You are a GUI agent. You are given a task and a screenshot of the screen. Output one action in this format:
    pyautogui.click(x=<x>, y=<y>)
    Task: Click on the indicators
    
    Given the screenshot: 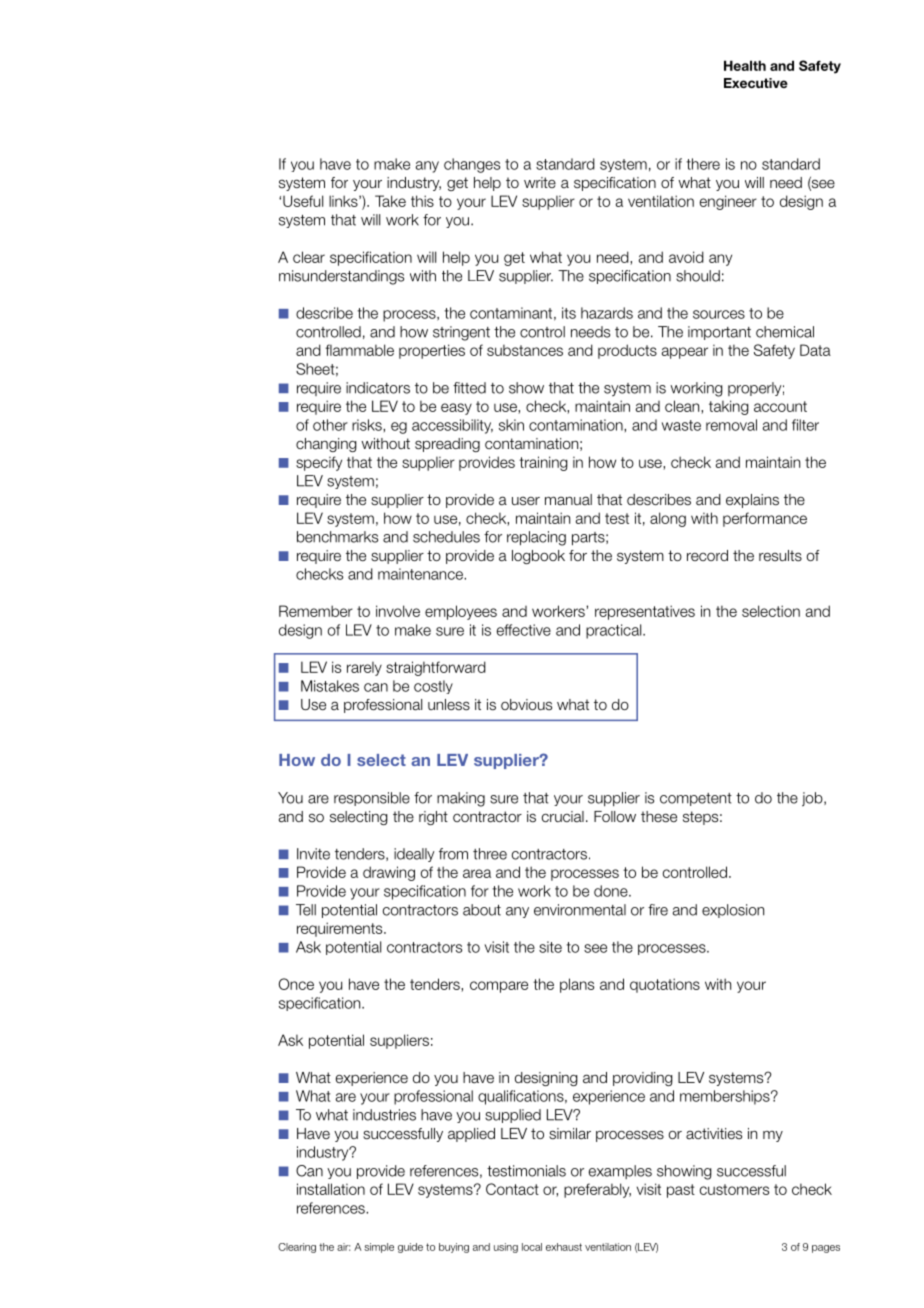 What is the action you would take?
    pyautogui.click(x=378, y=388)
